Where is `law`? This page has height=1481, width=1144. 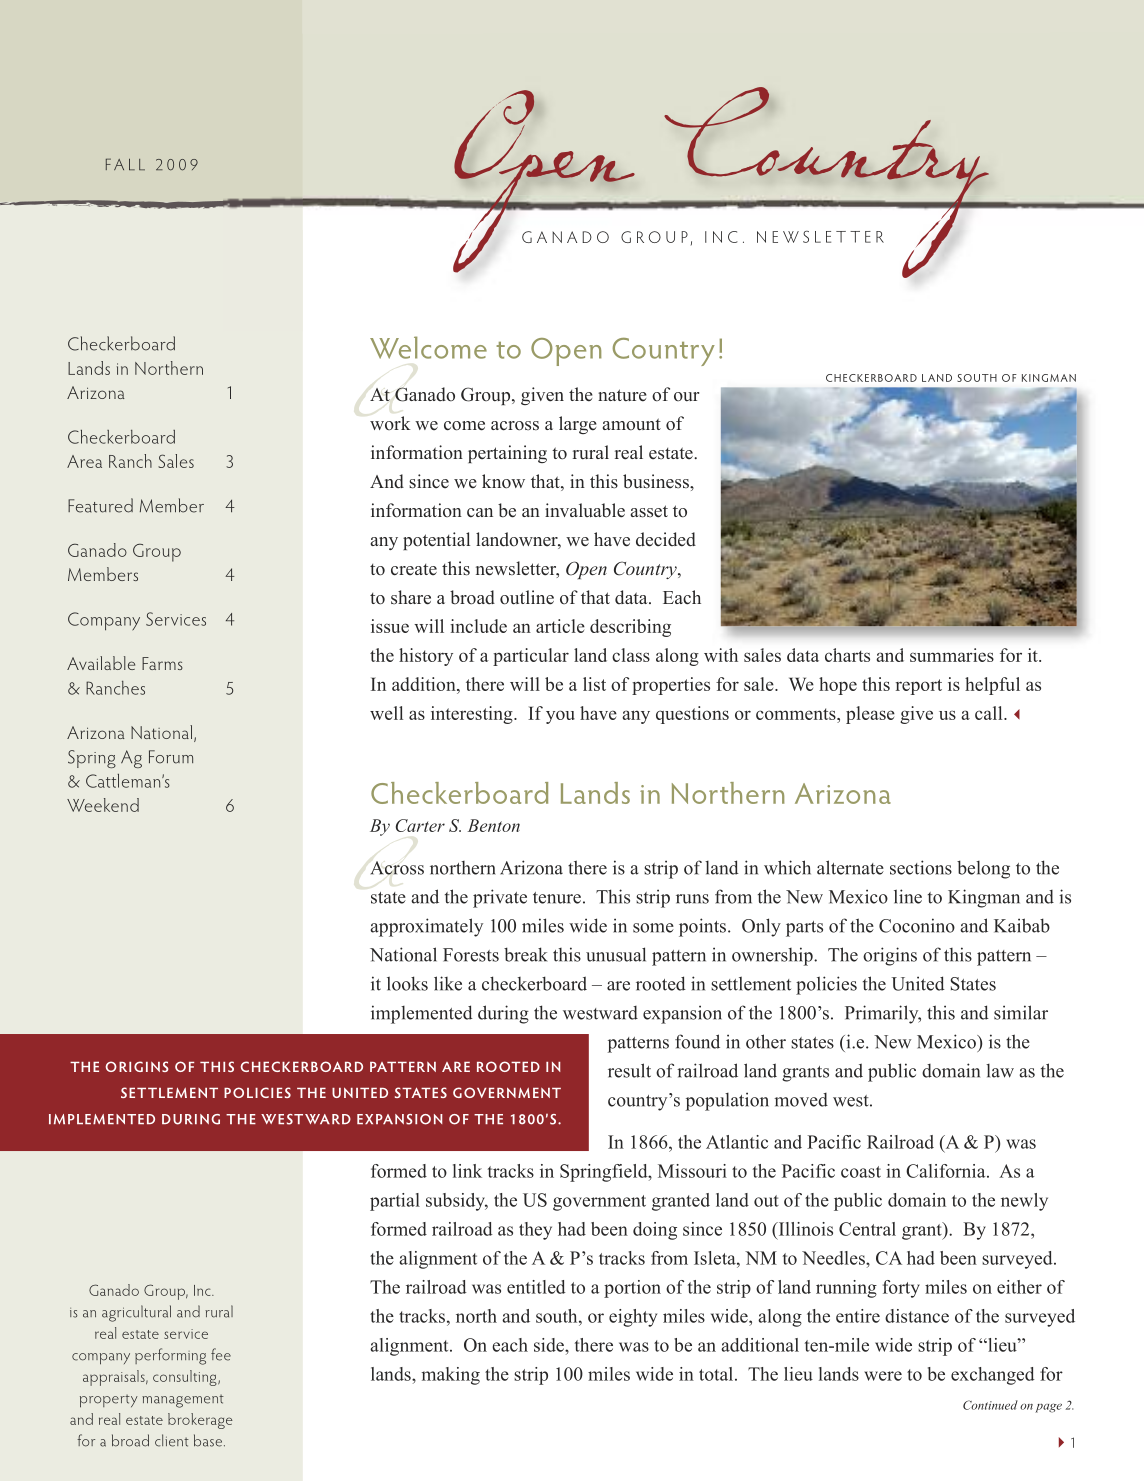 law is located at coordinates (1000, 1071).
